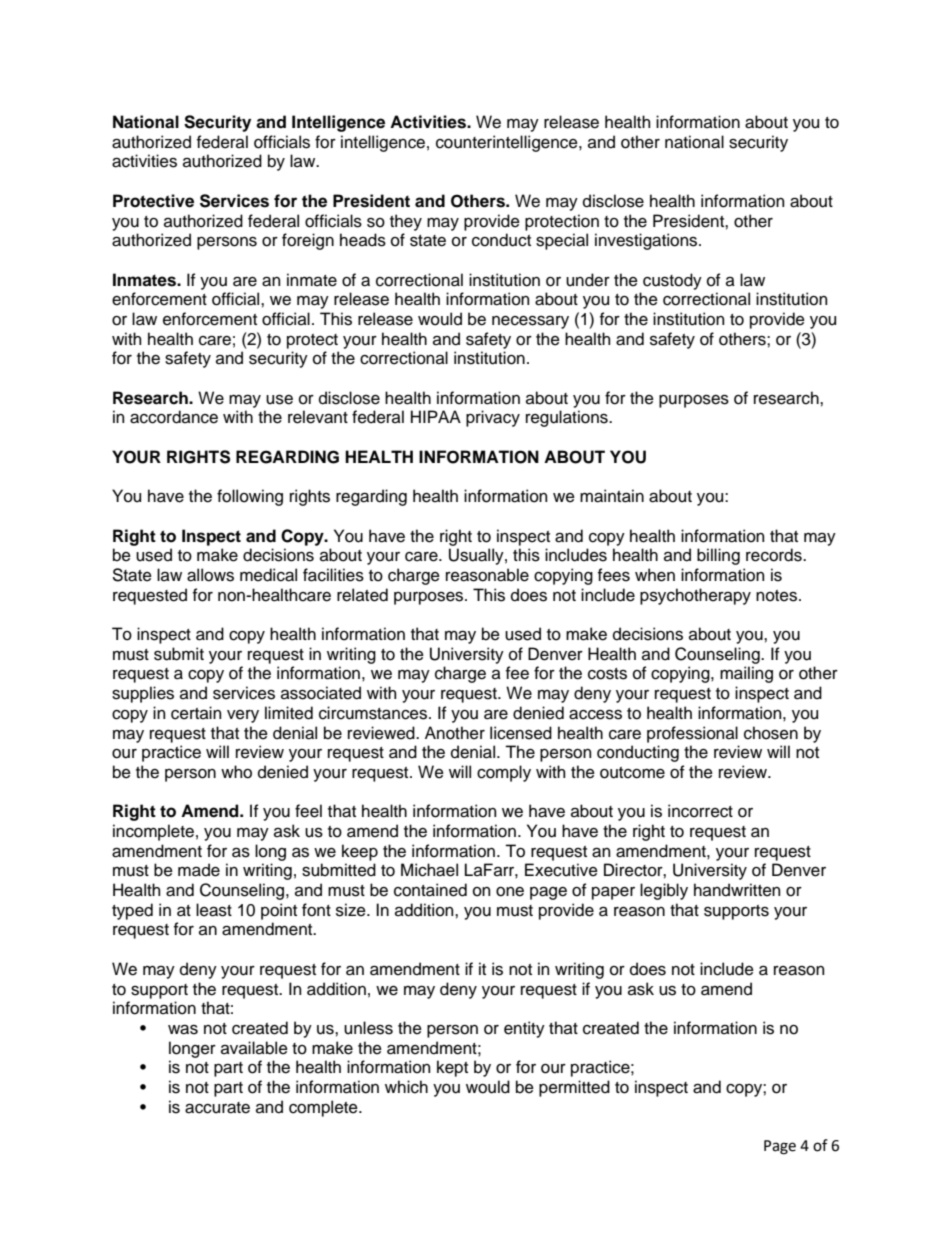  I want to click on made, so click(199, 870).
